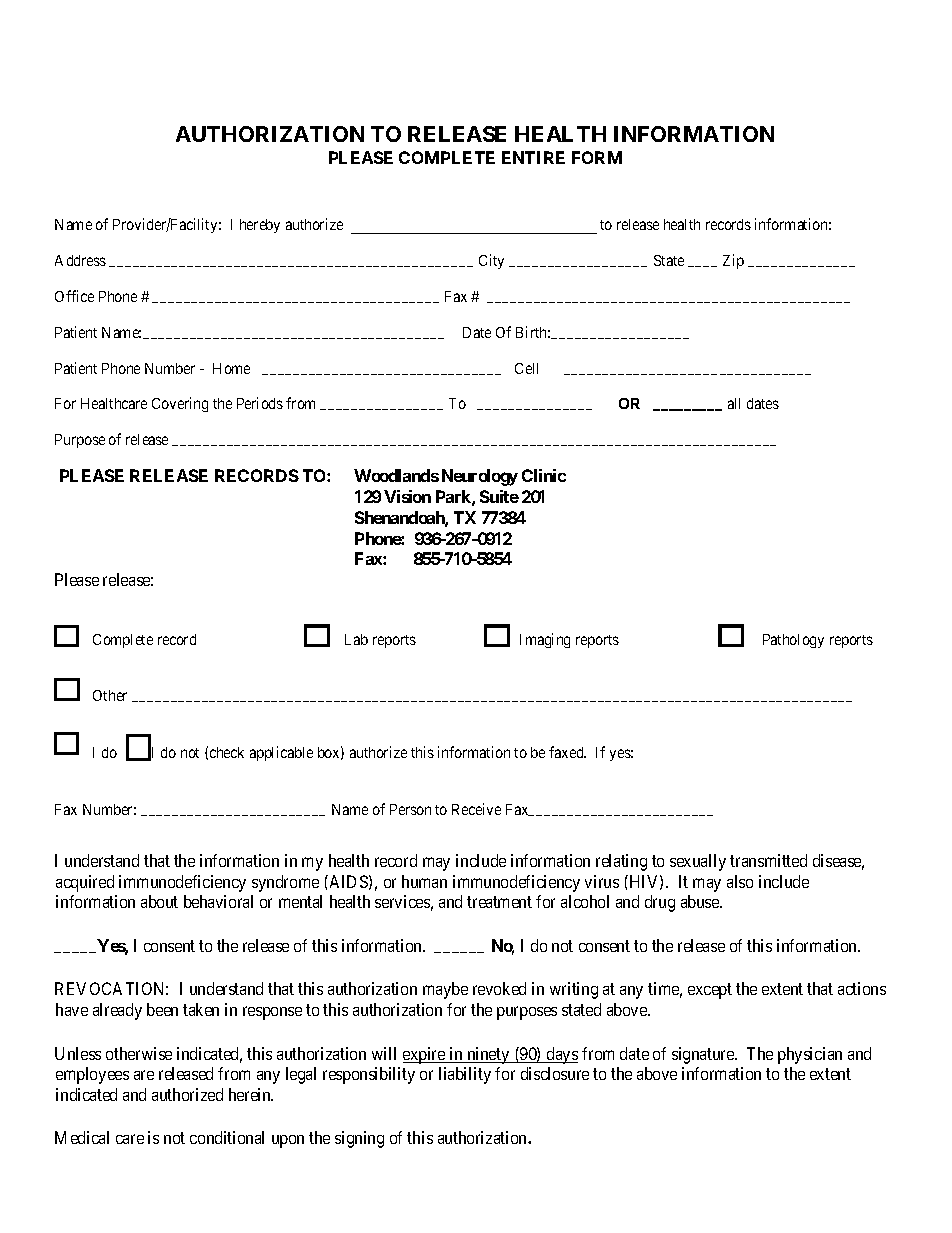 The height and width of the screenshot is (1233, 952). I want to click on transmitted, so click(768, 860).
